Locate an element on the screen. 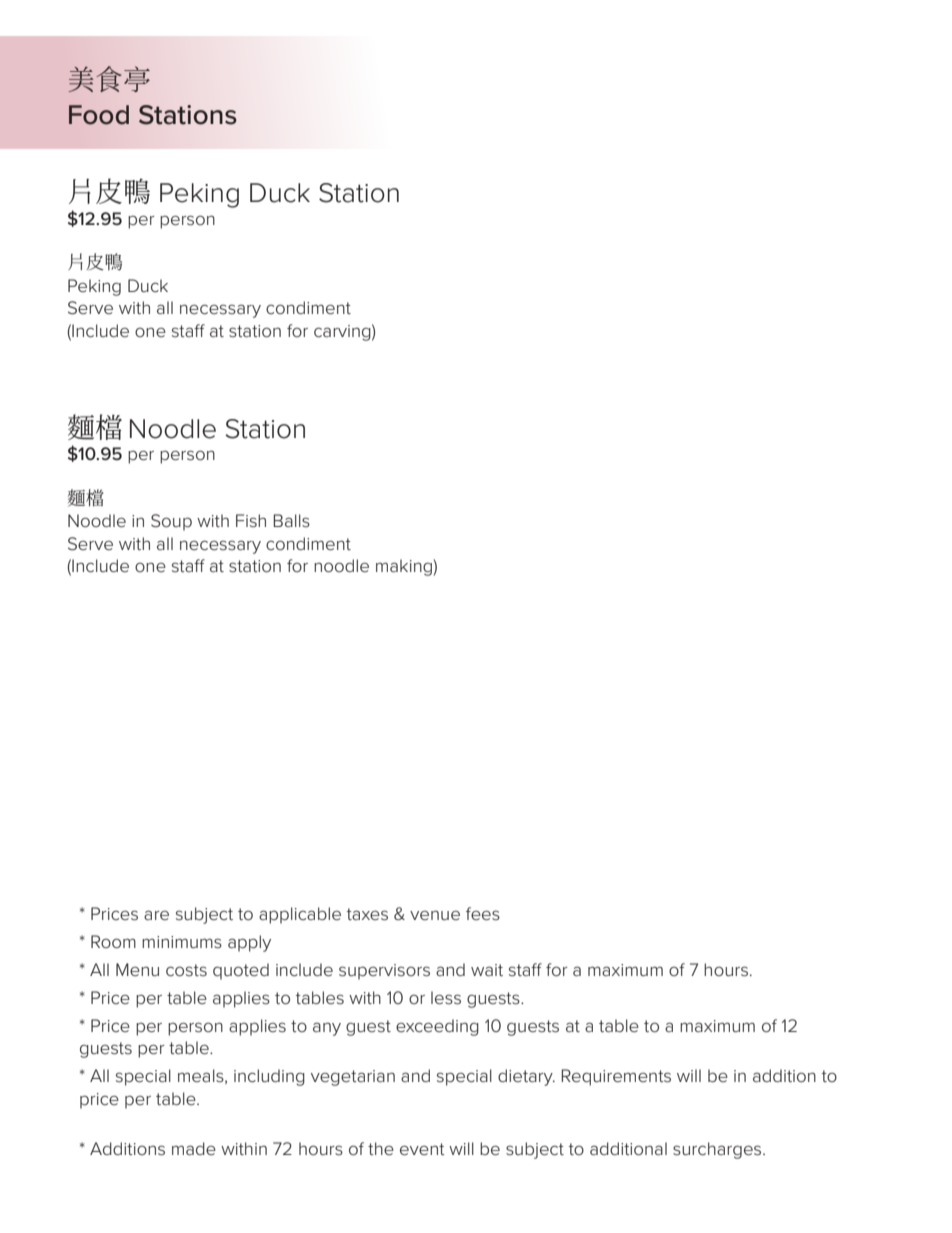 The height and width of the screenshot is (1233, 952). made is located at coordinates (194, 1148).
